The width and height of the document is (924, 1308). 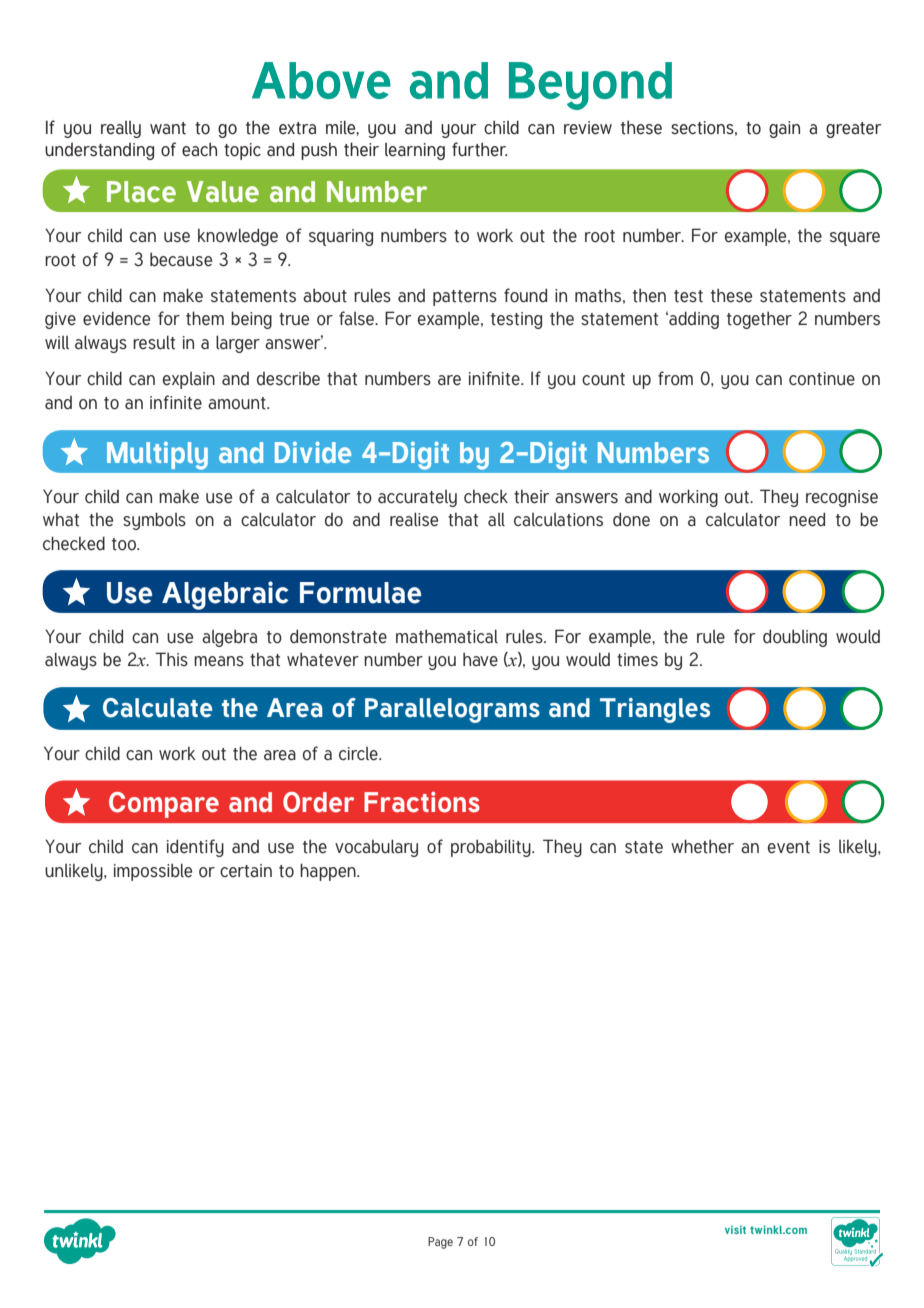 I want to click on have, so click(x=480, y=659).
